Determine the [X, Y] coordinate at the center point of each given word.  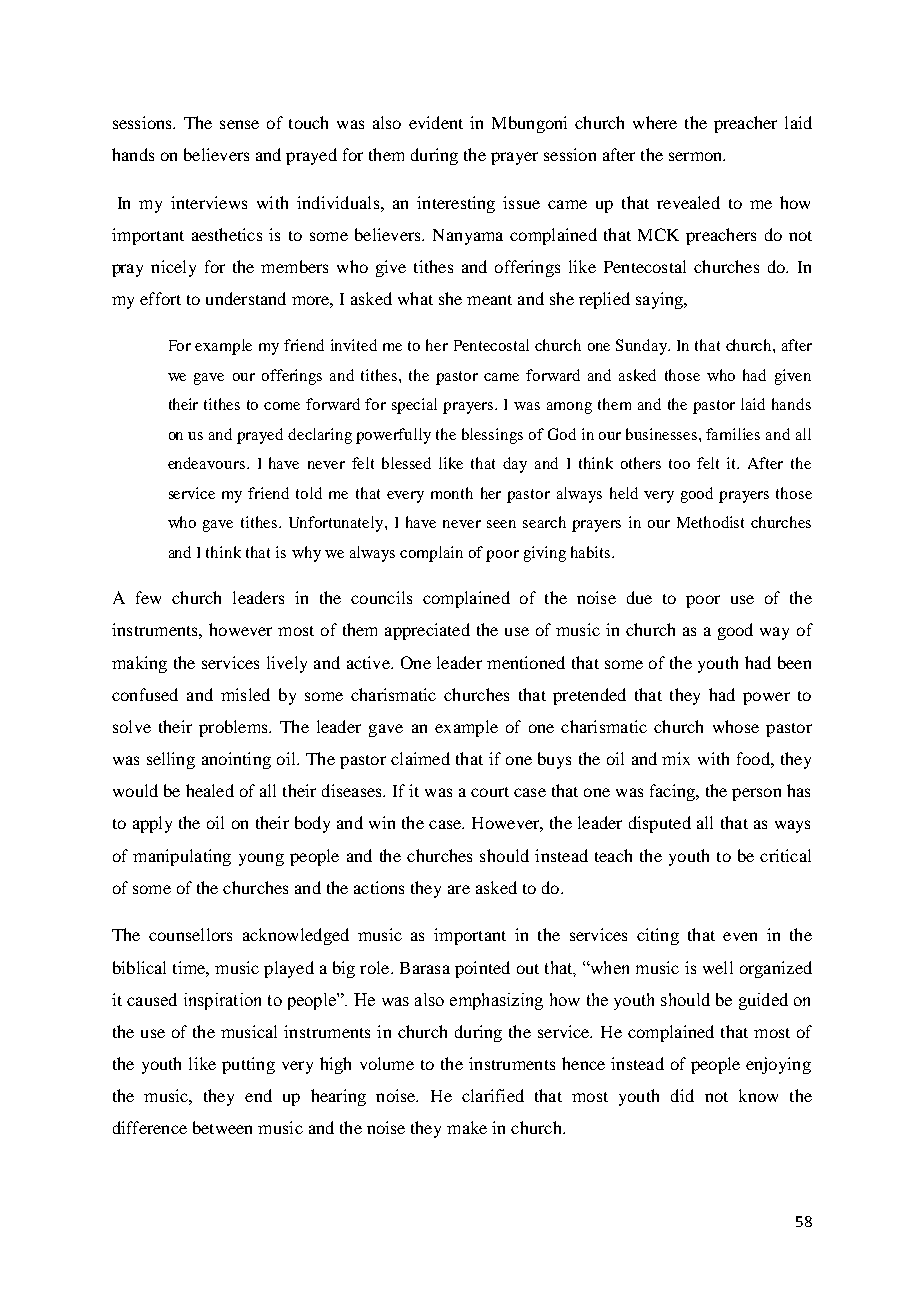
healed [210, 790]
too [679, 464]
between [222, 1127]
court [490, 792]
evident [436, 122]
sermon [697, 156]
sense [239, 124]
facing [673, 792]
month [452, 493]
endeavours [206, 463]
